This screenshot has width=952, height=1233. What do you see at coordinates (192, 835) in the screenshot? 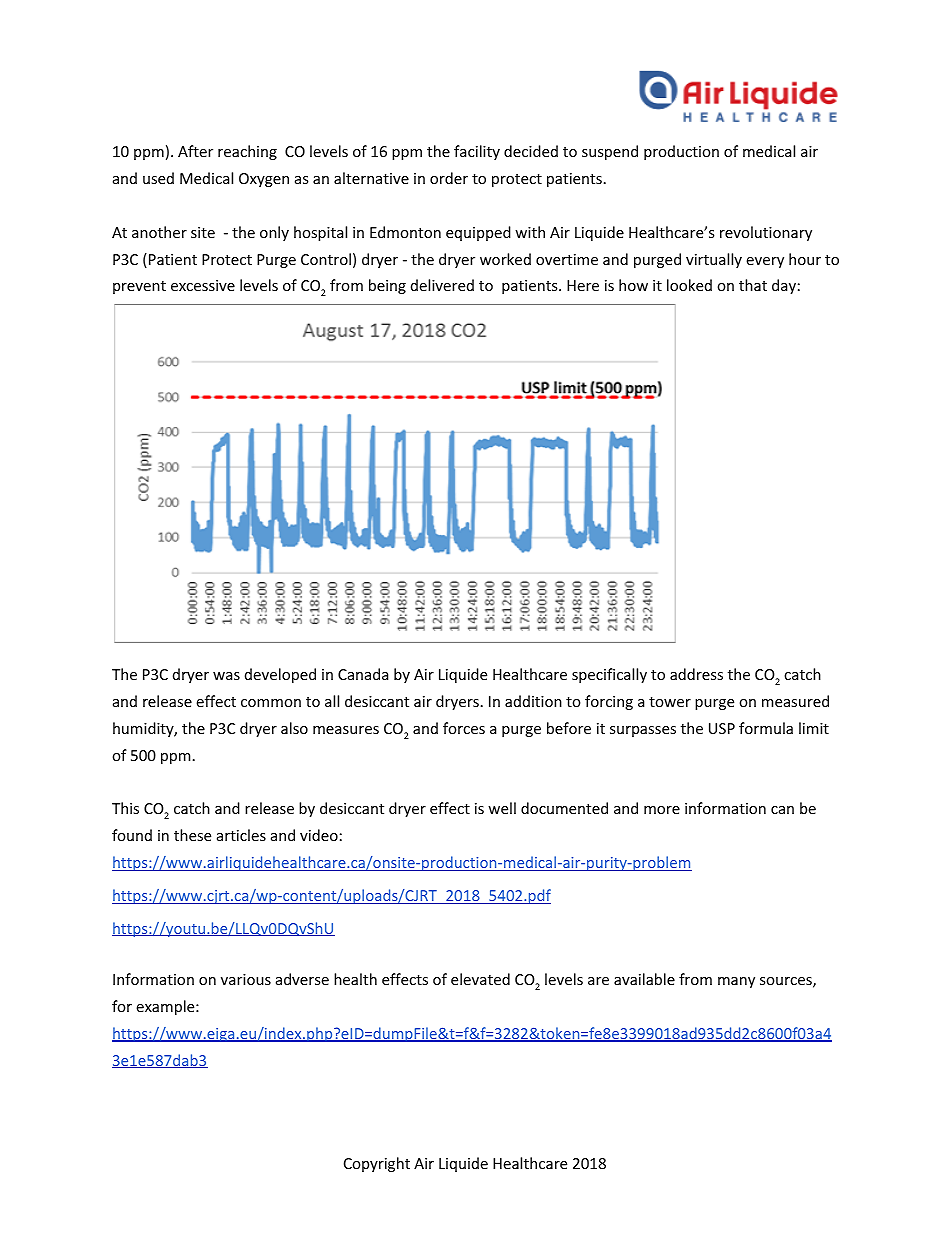
I see `these` at bounding box center [192, 835].
